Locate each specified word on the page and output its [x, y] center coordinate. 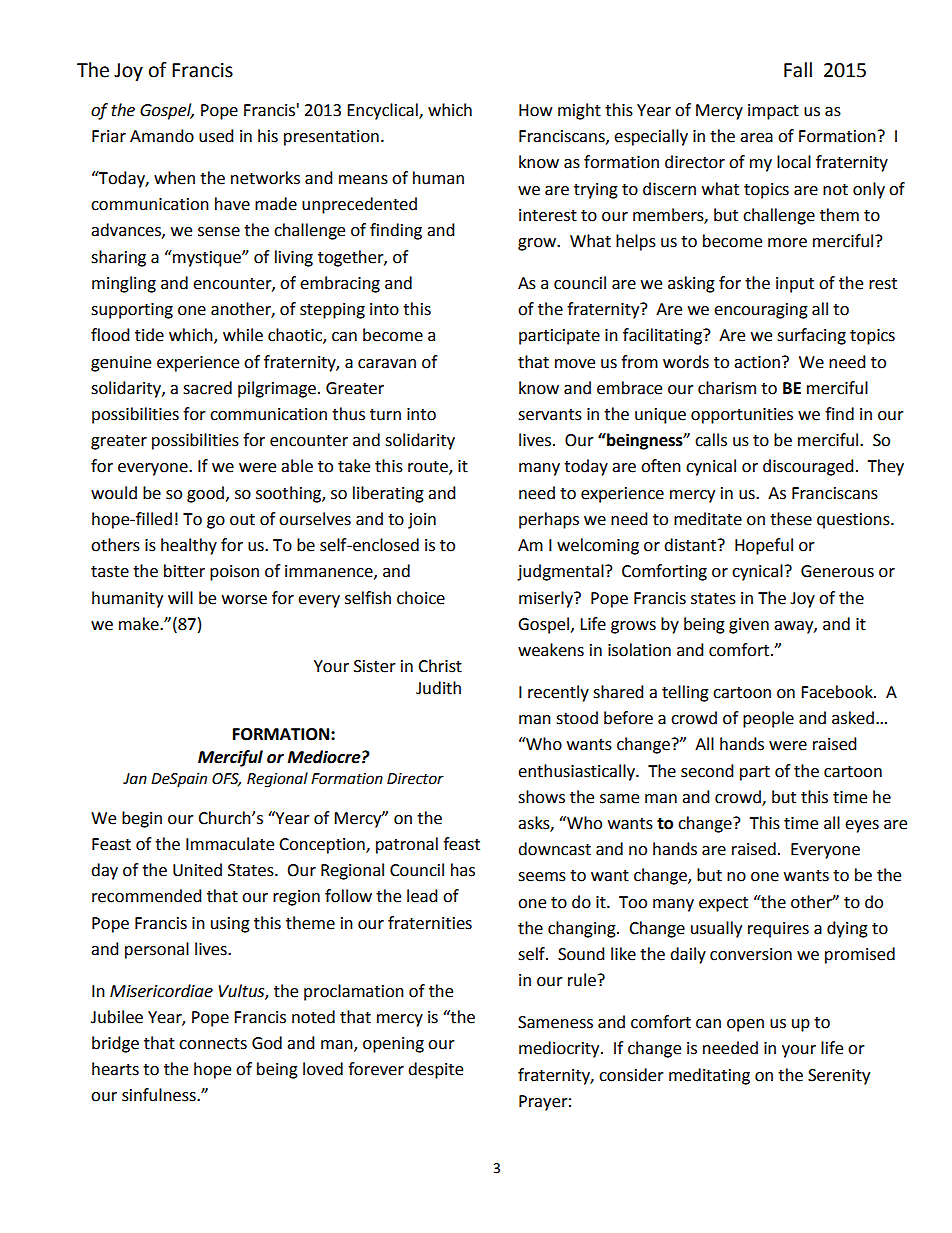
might [579, 111]
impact [773, 112]
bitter [184, 571]
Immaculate [230, 844]
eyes [862, 826]
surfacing [811, 336]
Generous [837, 571]
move [575, 364]
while [243, 335]
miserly [547, 599]
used [216, 136]
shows [541, 797]
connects [213, 1044]
